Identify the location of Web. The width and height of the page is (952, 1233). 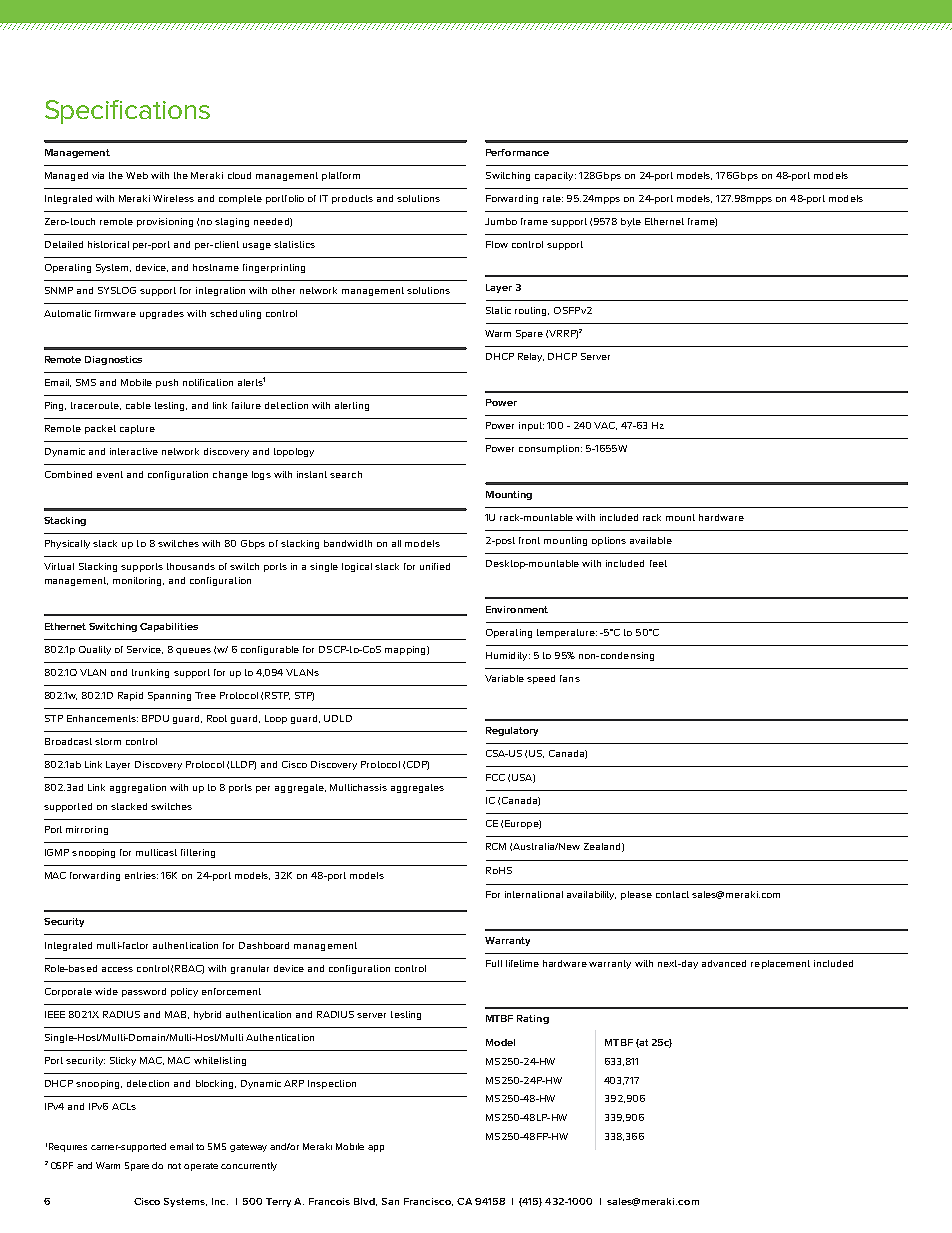
(137, 175).
